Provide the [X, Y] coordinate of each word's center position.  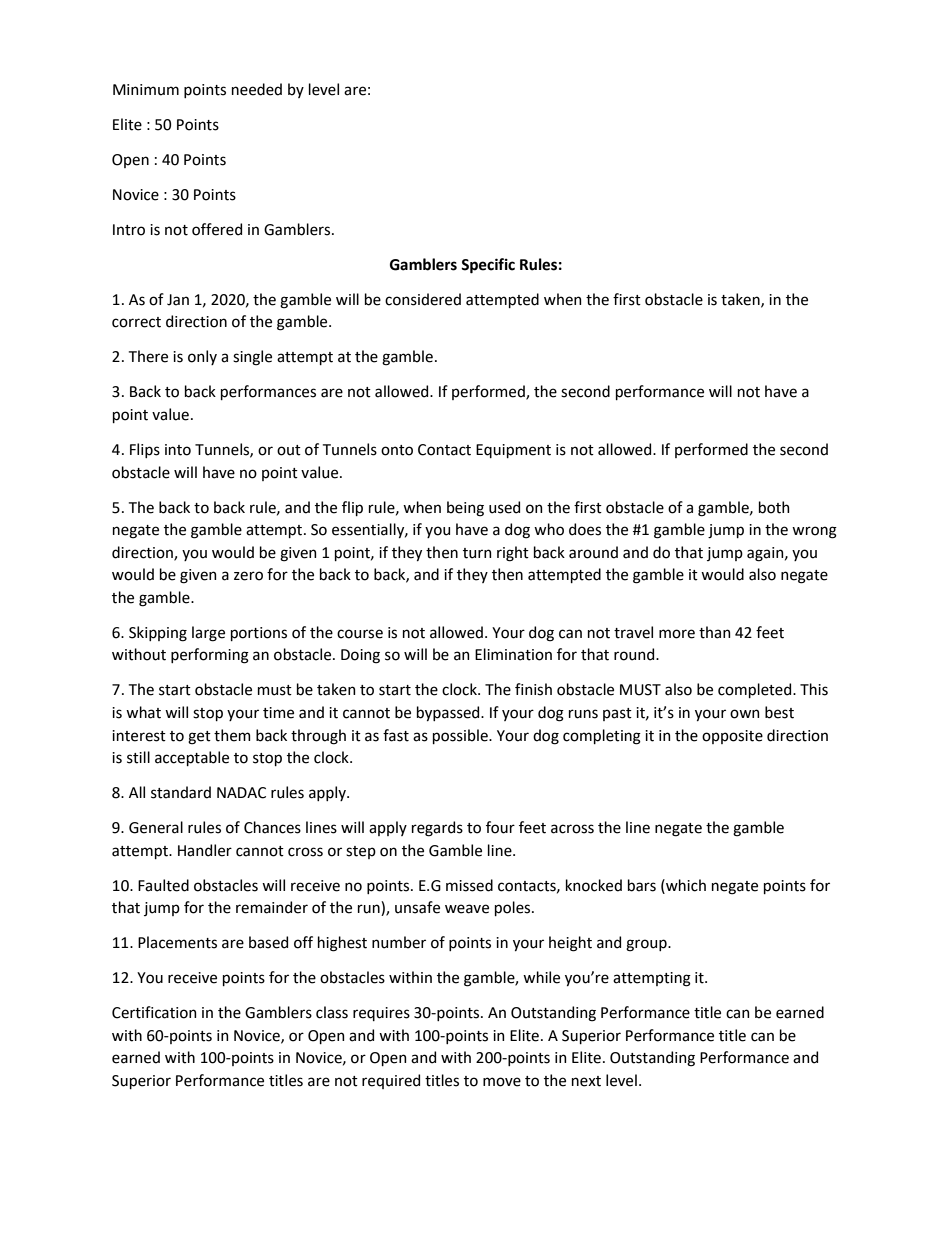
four [500, 827]
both [774, 507]
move [502, 1082]
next [586, 1081]
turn [477, 553]
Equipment [513, 451]
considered [423, 299]
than [715, 632]
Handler [205, 850]
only [202, 357]
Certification [154, 1012]
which [685, 885]
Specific [488, 266]
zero [248, 576]
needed [257, 89]
